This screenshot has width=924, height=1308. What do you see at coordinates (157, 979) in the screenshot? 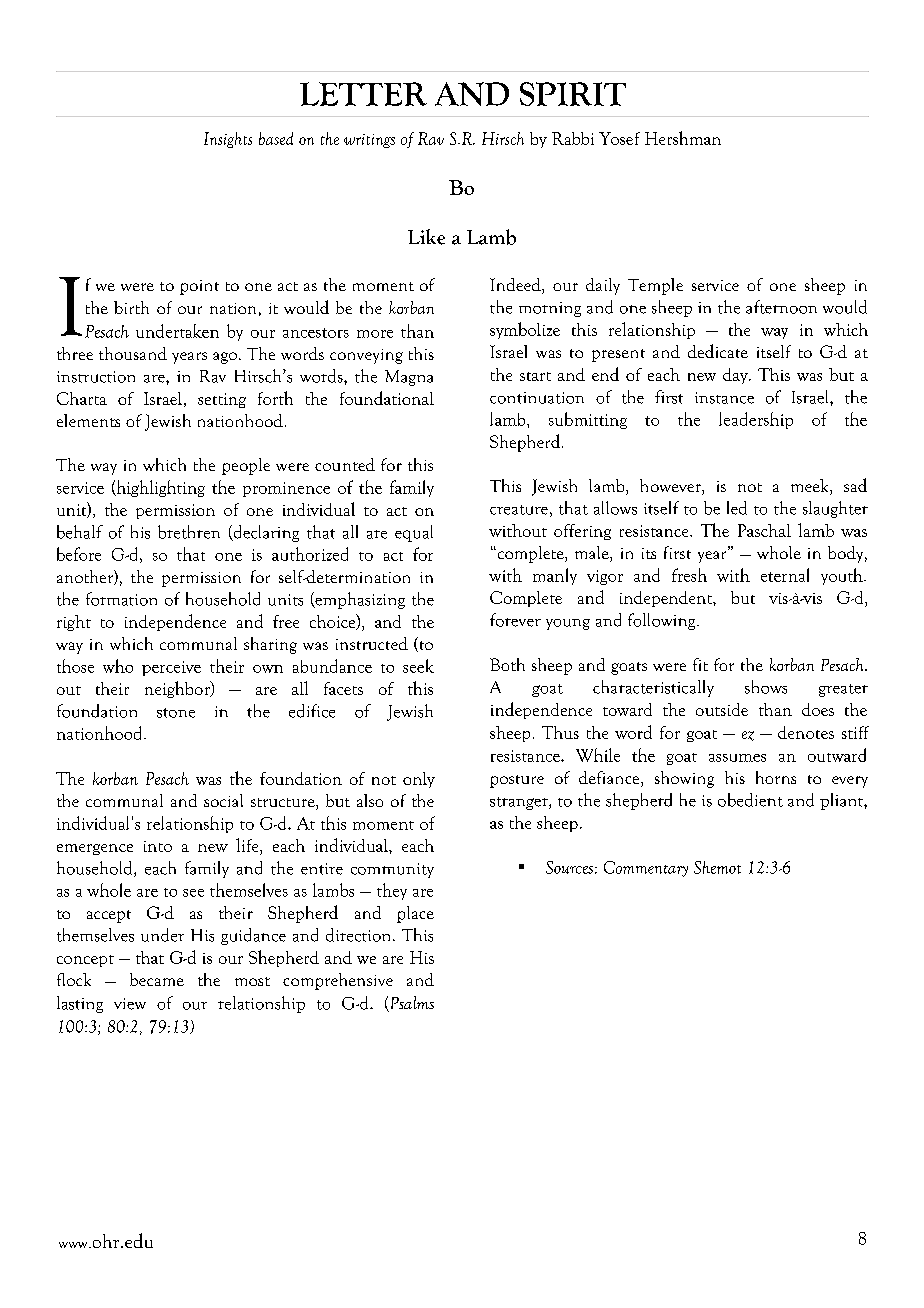
I see `became` at bounding box center [157, 979].
